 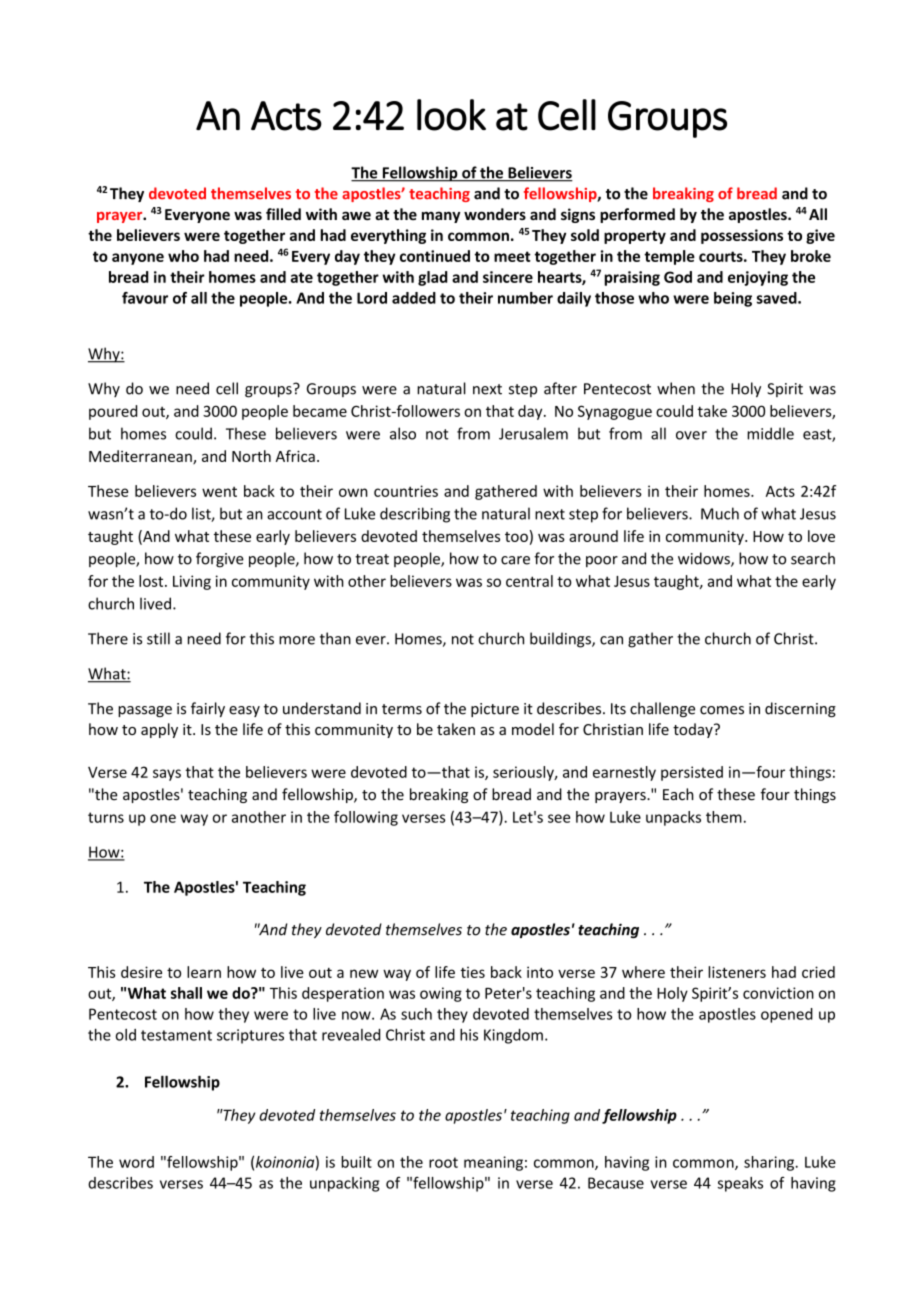 I want to click on look, so click(x=451, y=115).
